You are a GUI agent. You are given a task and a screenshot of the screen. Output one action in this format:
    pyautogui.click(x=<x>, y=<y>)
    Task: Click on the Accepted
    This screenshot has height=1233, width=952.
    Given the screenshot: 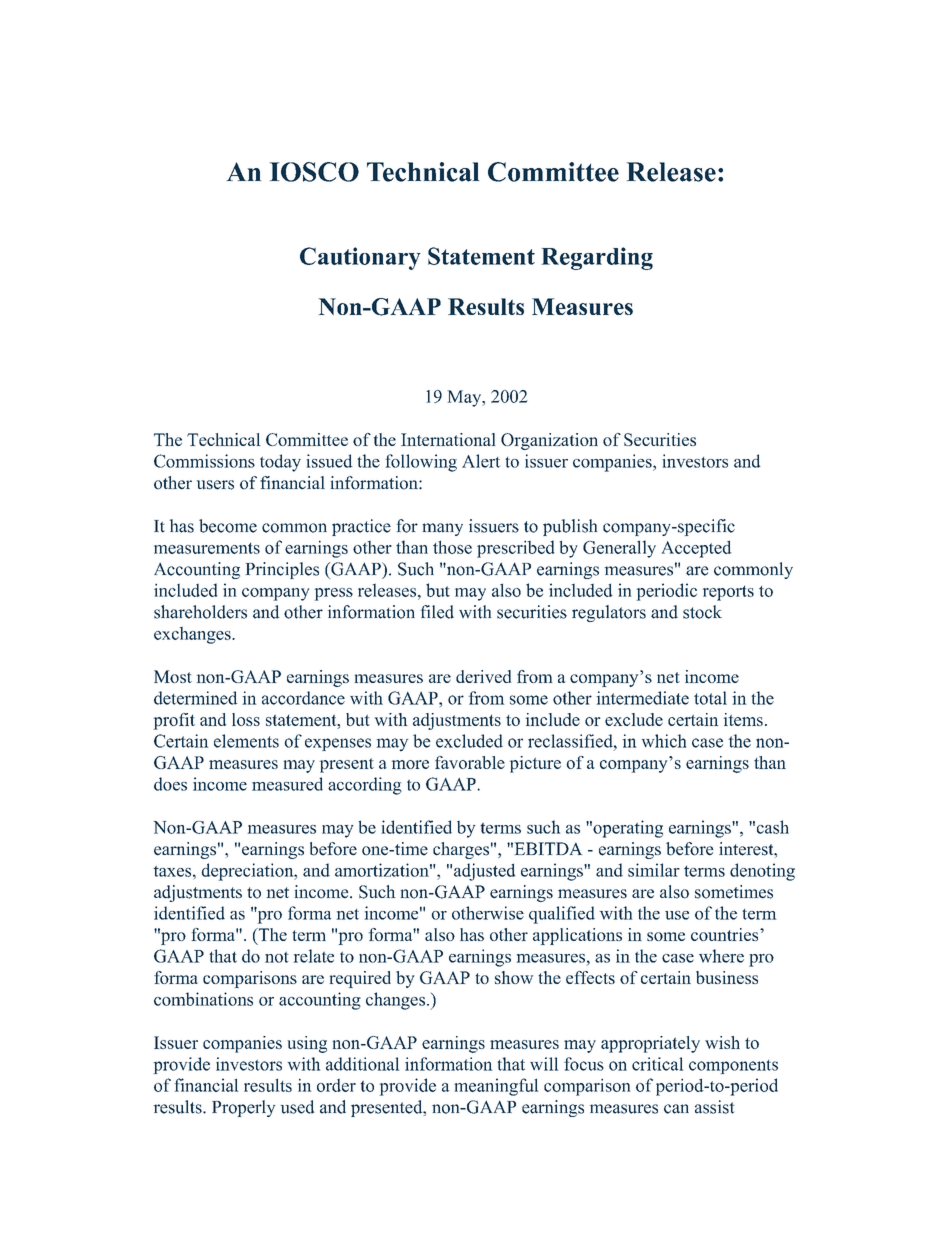 What is the action you would take?
    pyautogui.click(x=696, y=549)
